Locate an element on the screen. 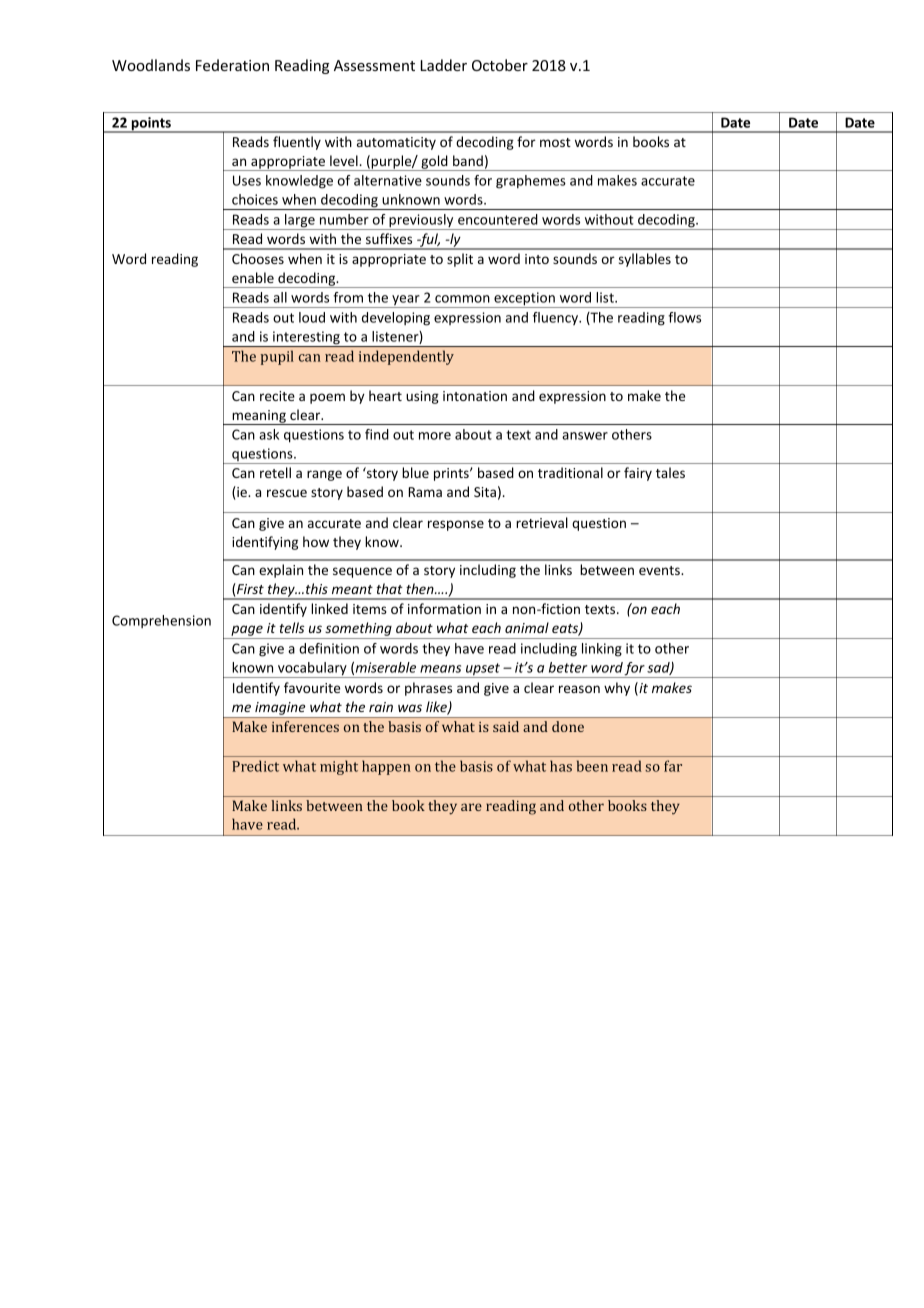 This screenshot has height=1308, width=924. Federation is located at coordinates (232, 65).
